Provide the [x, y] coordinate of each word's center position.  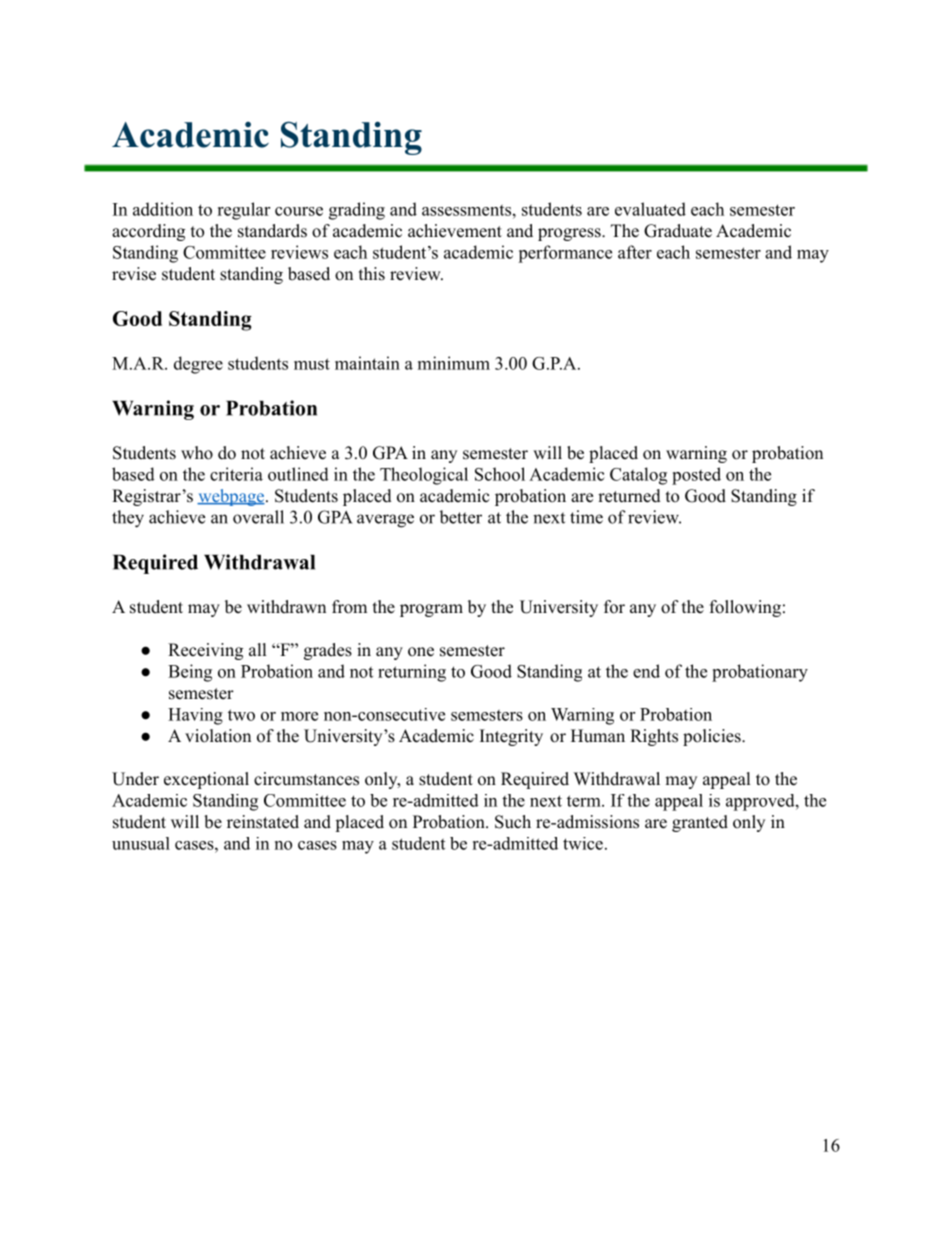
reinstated [263, 822]
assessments [466, 210]
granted [700, 823]
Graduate [678, 231]
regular [243, 211]
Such [513, 822]
